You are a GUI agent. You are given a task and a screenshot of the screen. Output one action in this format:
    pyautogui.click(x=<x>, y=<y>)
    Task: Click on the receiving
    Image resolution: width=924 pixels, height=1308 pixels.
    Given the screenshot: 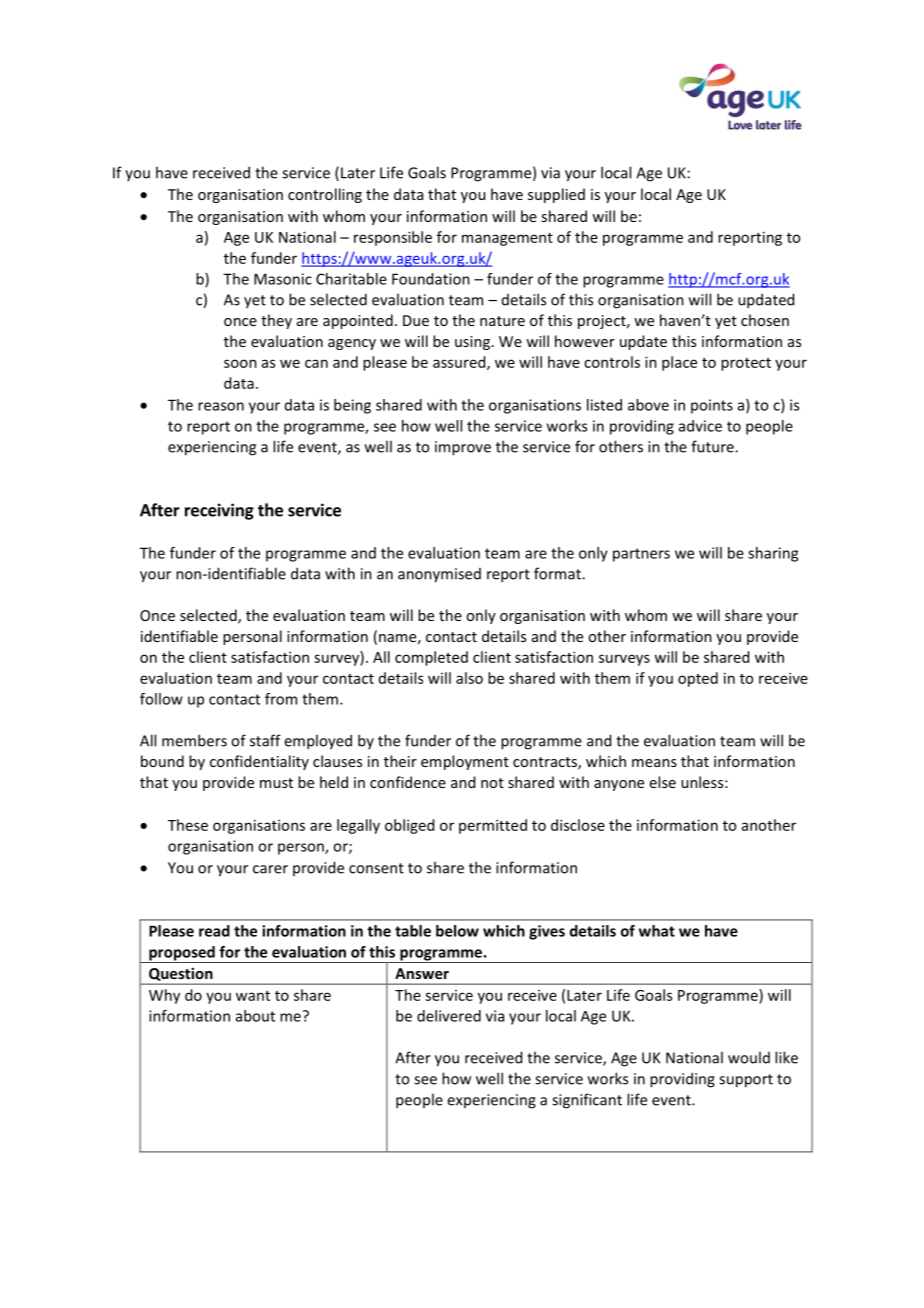 What is the action you would take?
    pyautogui.click(x=219, y=511)
